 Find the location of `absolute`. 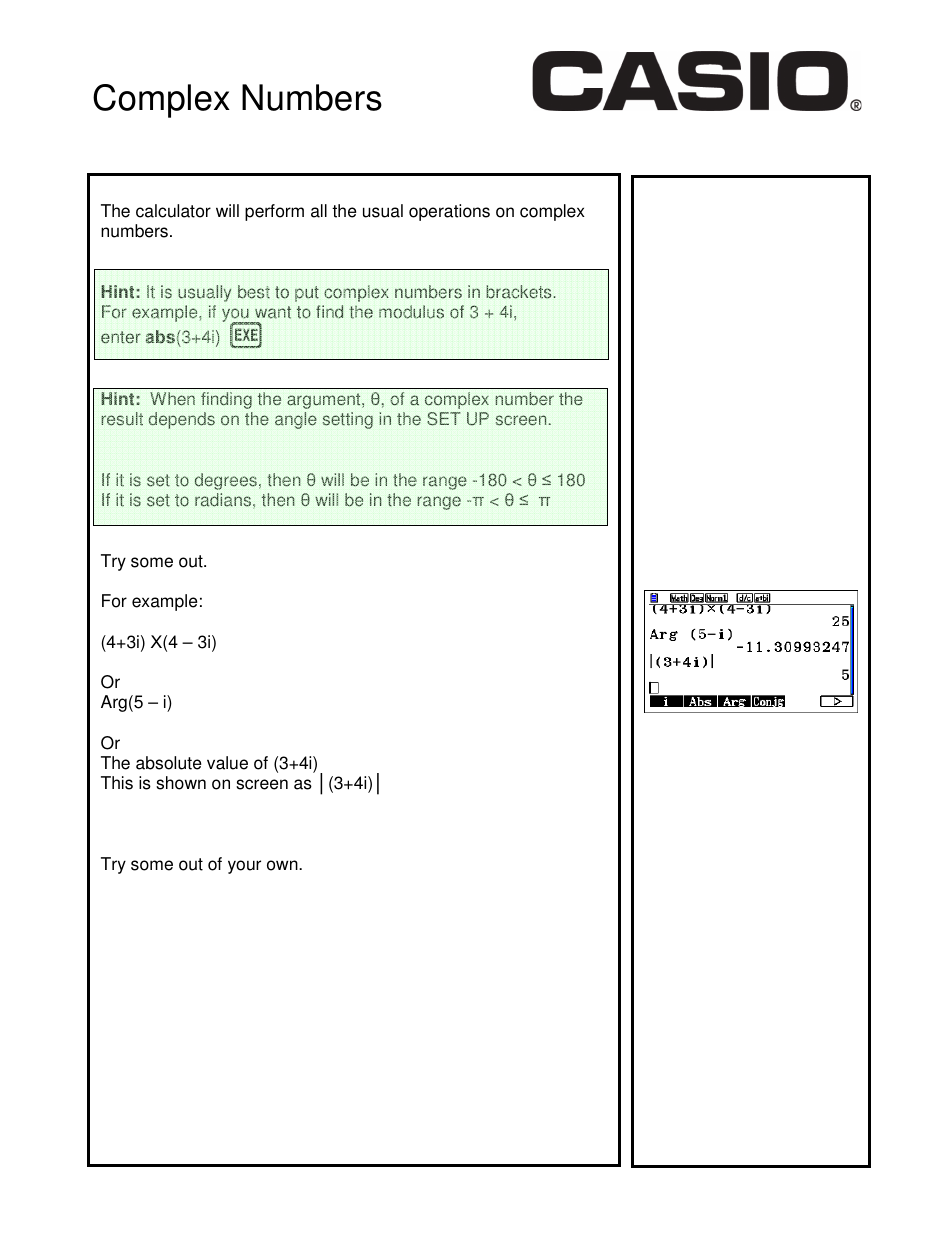

absolute is located at coordinates (168, 763).
